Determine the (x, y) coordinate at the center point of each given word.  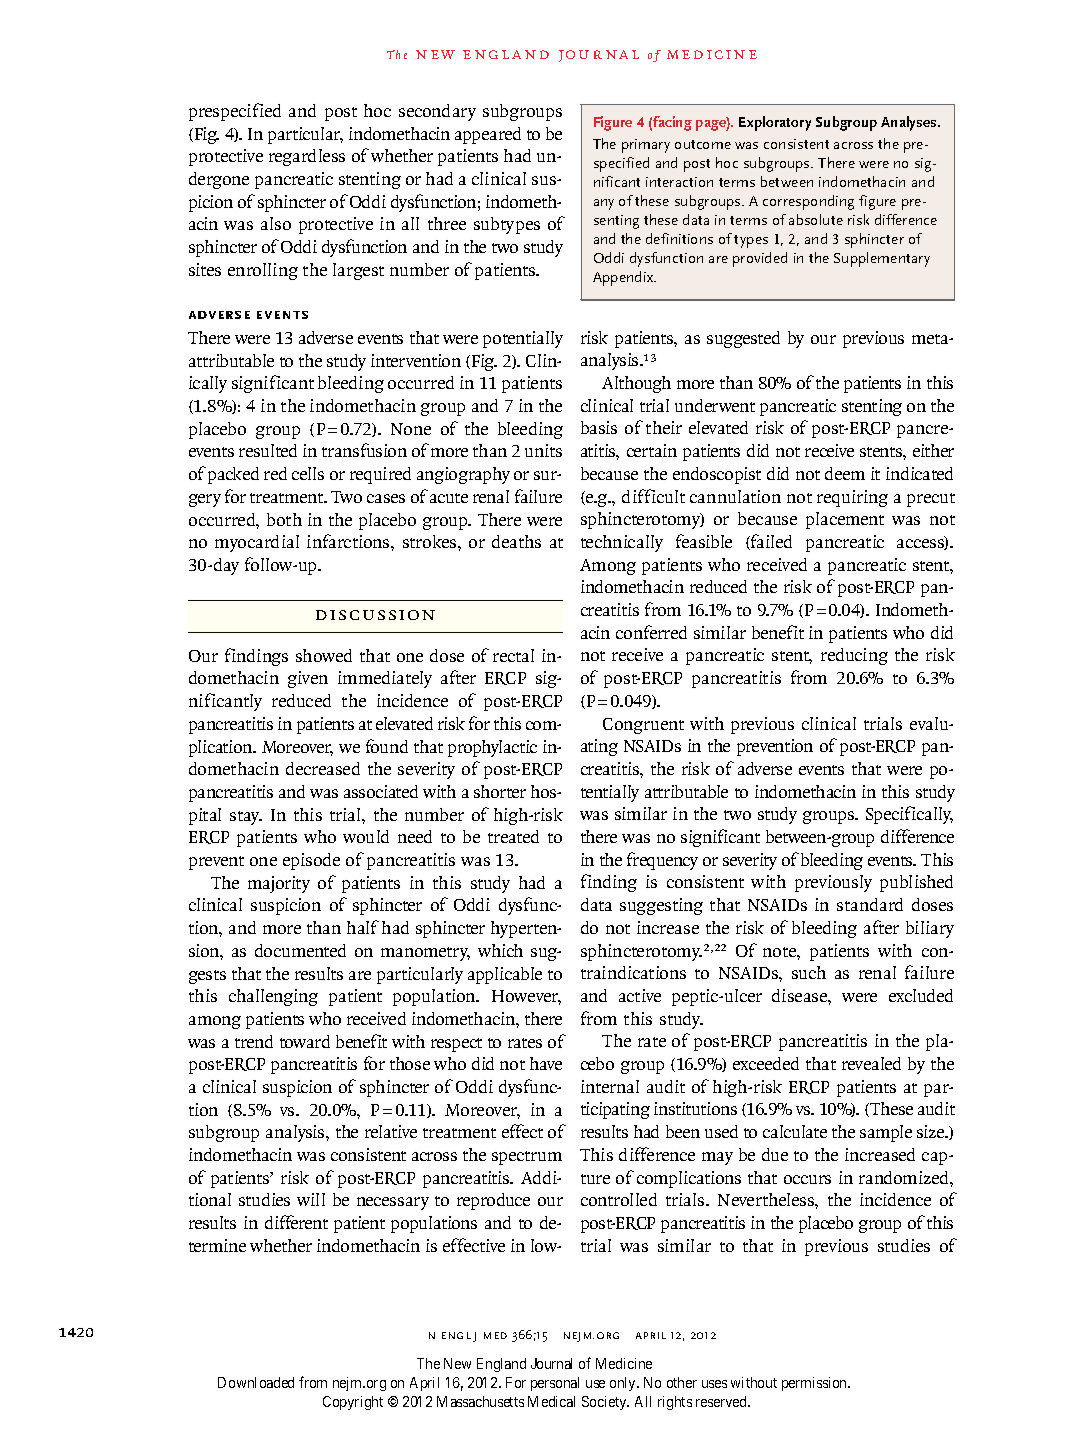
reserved (722, 1401)
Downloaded (256, 1382)
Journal (551, 1363)
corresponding (808, 202)
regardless (307, 157)
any (604, 204)
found (387, 746)
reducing (854, 656)
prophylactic (492, 748)
